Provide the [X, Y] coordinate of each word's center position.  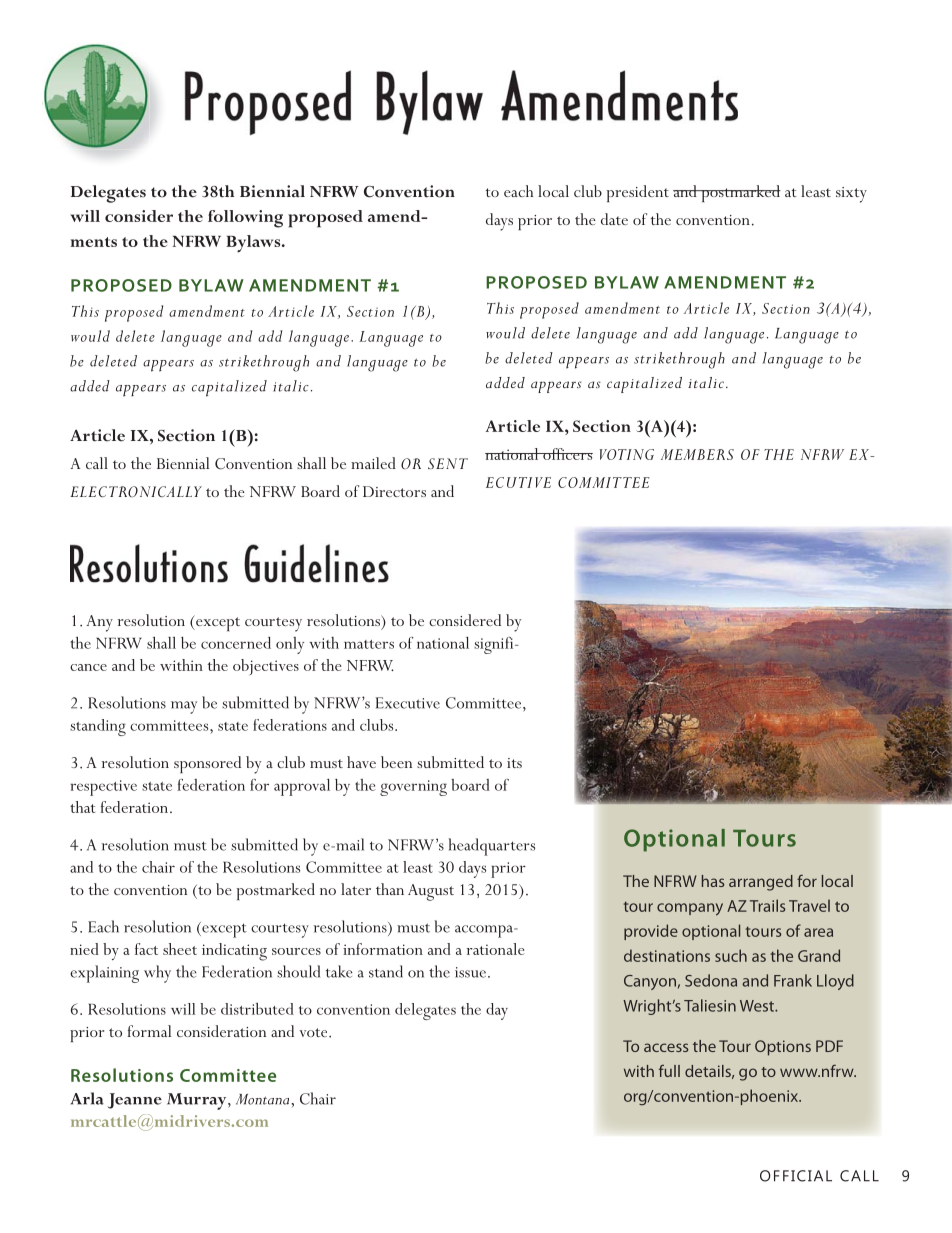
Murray [198, 1101]
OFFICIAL [796, 1176]
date [614, 219]
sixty [851, 195]
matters [369, 644]
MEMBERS [697, 454]
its [514, 763]
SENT [448, 463]
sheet [180, 949]
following [245, 219]
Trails [768, 905]
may [184, 707]
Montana [264, 1099]
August [431, 892]
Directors [394, 491]
